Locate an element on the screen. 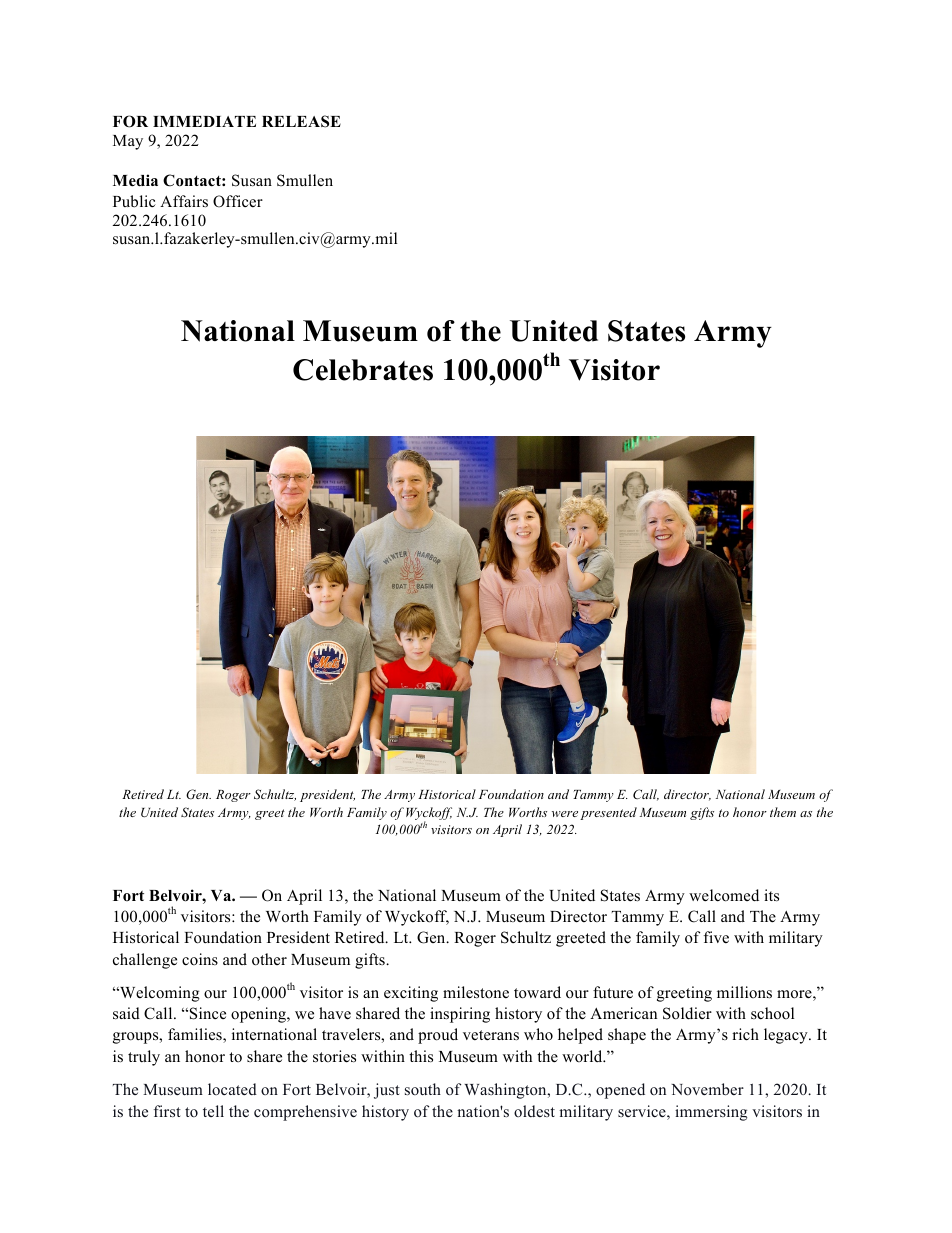 Image resolution: width=952 pixels, height=1233 pixels. them is located at coordinates (783, 812).
